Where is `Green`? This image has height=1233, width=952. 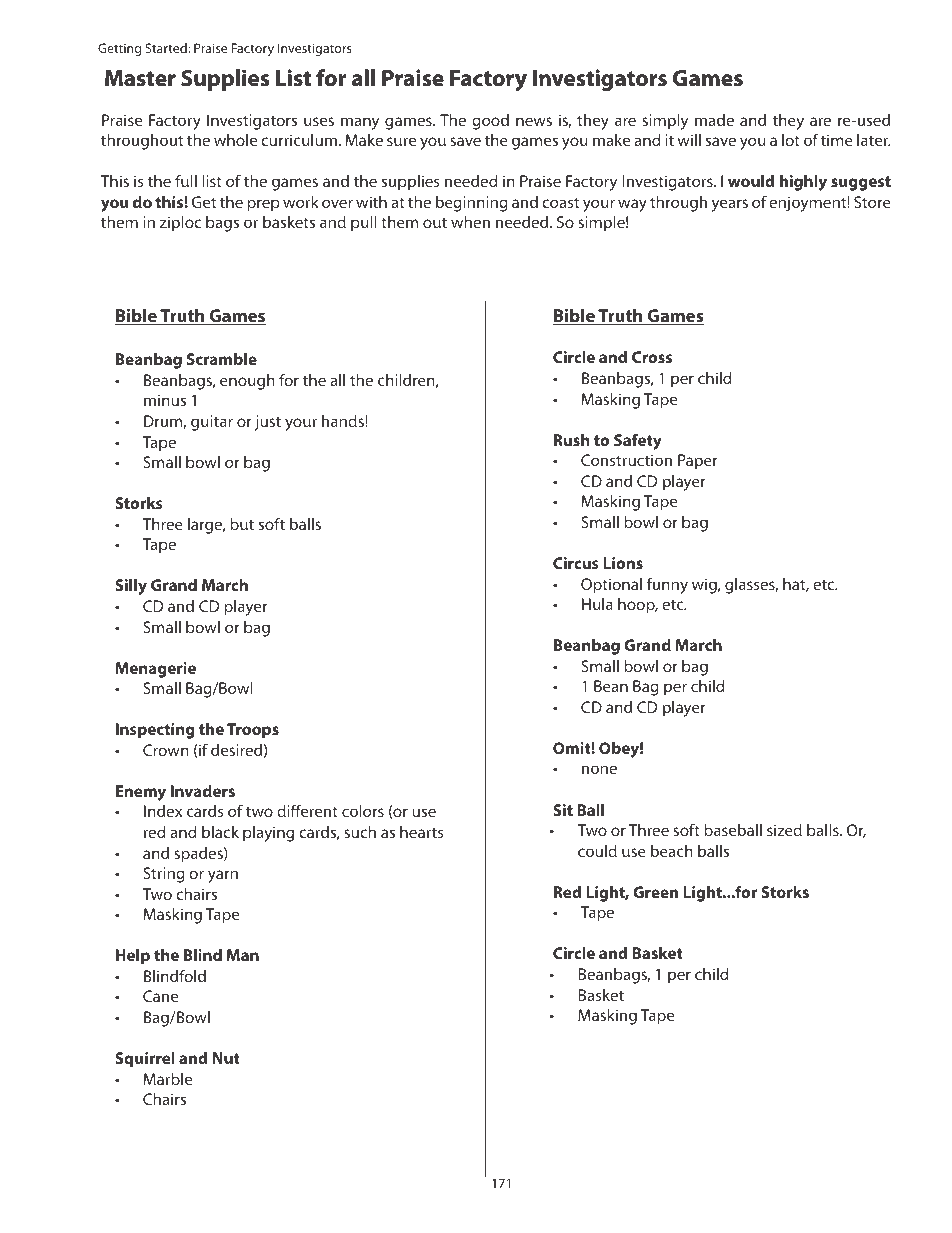 Green is located at coordinates (655, 892).
